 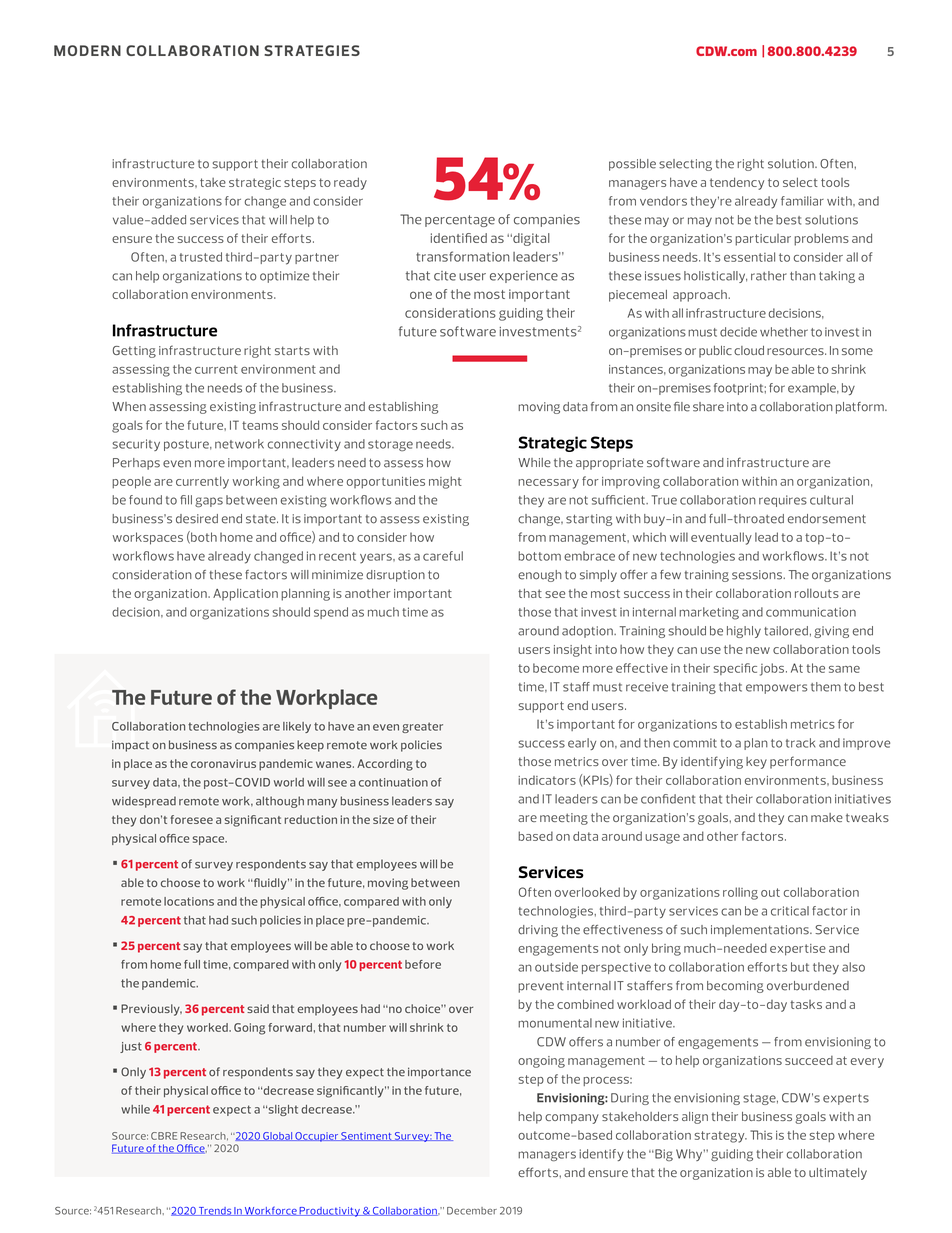 I want to click on before, so click(x=423, y=964).
